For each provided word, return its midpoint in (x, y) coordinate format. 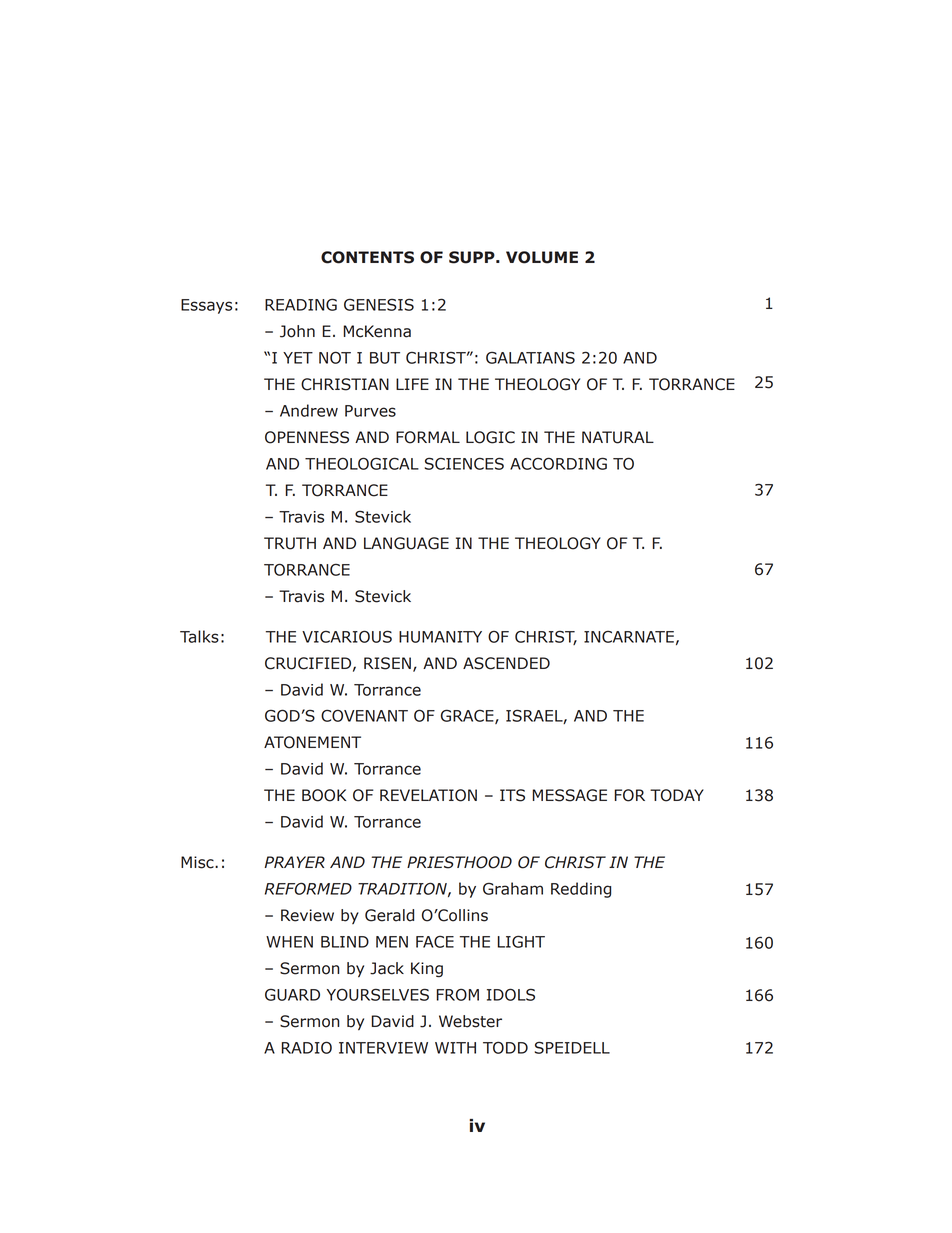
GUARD (292, 994)
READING (301, 304)
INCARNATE (629, 636)
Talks (199, 636)
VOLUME (542, 257)
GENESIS (379, 304)
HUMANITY (440, 637)
